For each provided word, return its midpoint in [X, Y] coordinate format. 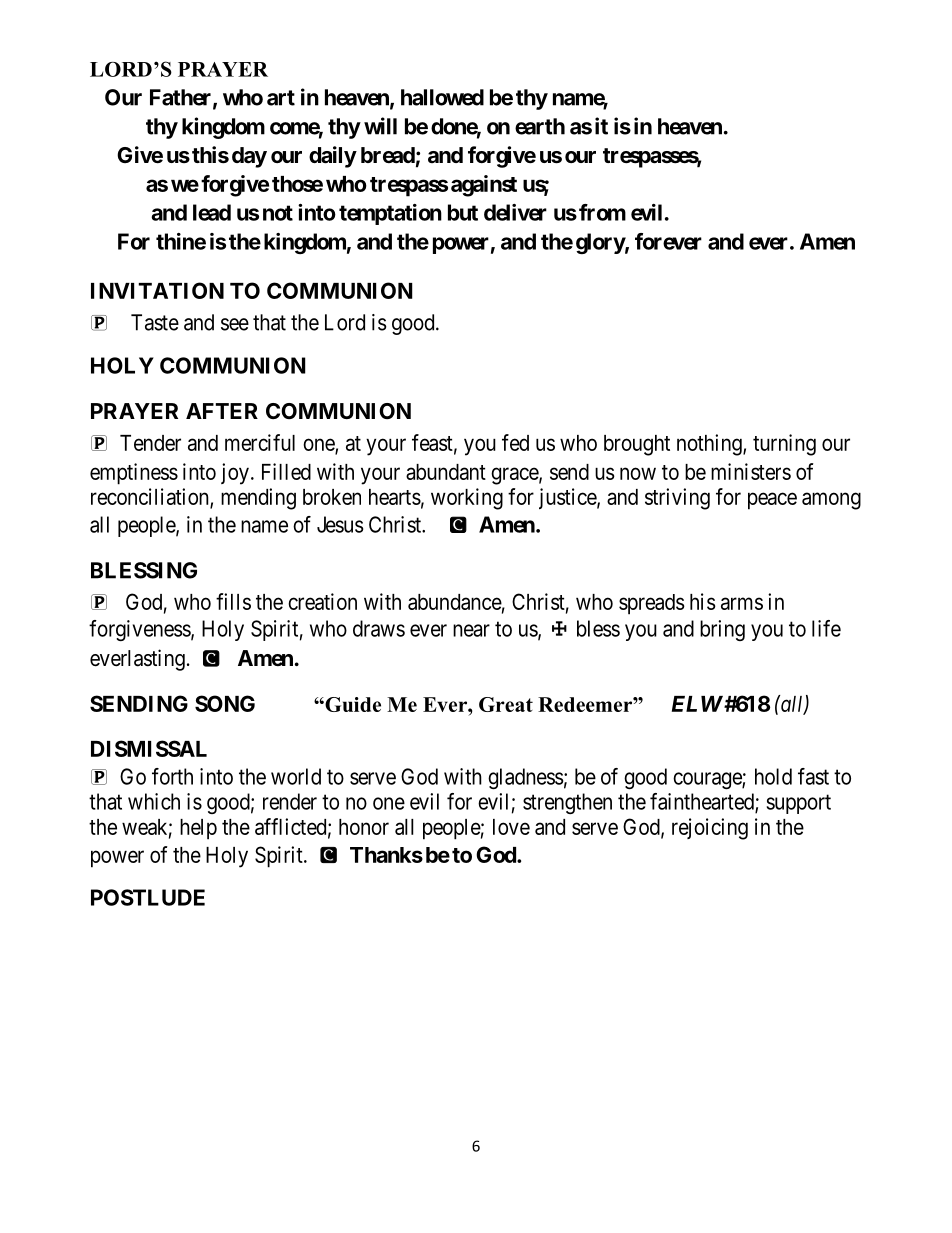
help [198, 829]
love [511, 827]
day [249, 157]
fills [233, 601]
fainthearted [703, 802]
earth [540, 126]
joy [235, 474]
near [471, 630]
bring [722, 630]
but [463, 212]
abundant [446, 472]
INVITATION [157, 290]
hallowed [442, 97]
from [602, 212]
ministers [751, 471]
